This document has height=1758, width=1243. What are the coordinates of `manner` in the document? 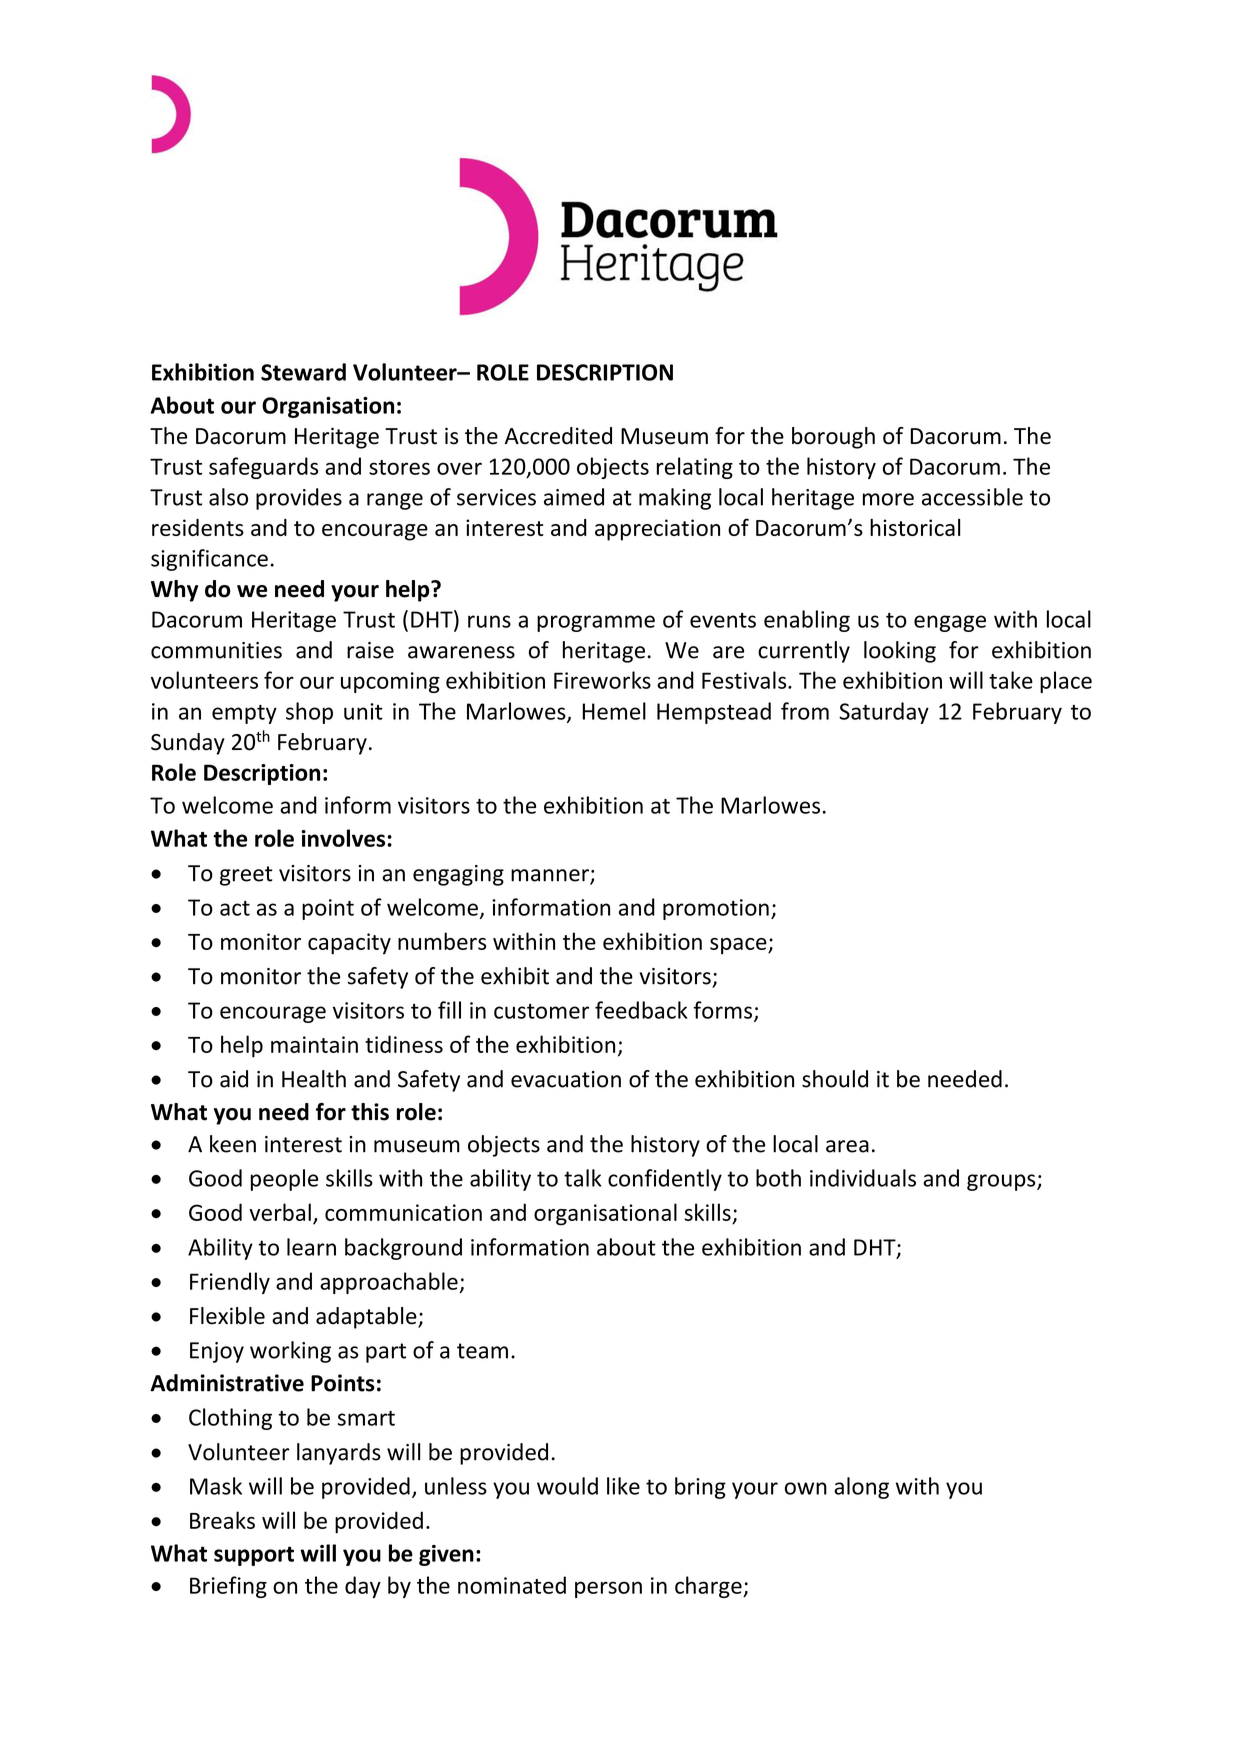 It's located at (551, 876).
